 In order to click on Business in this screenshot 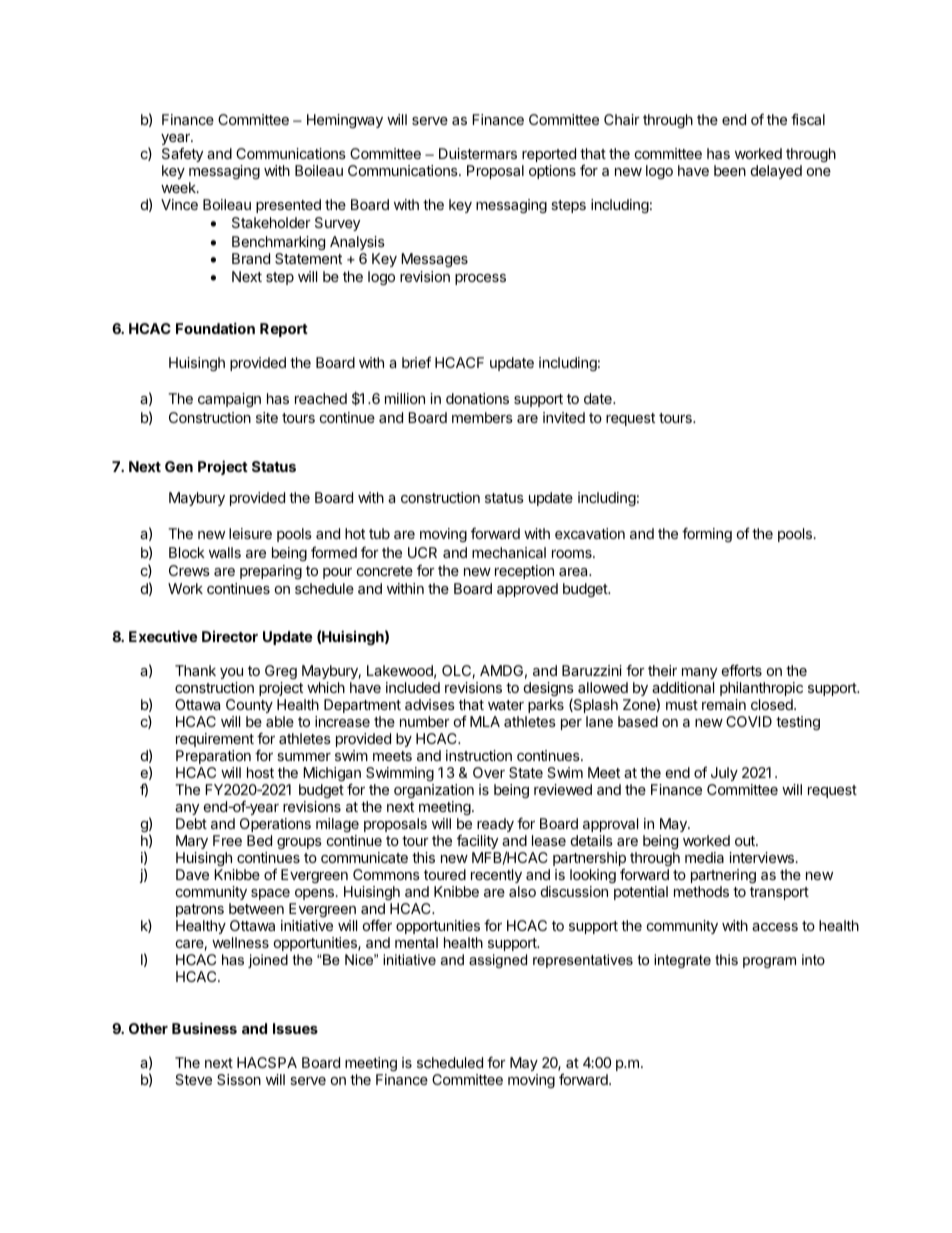, I will do `click(204, 1028)`.
